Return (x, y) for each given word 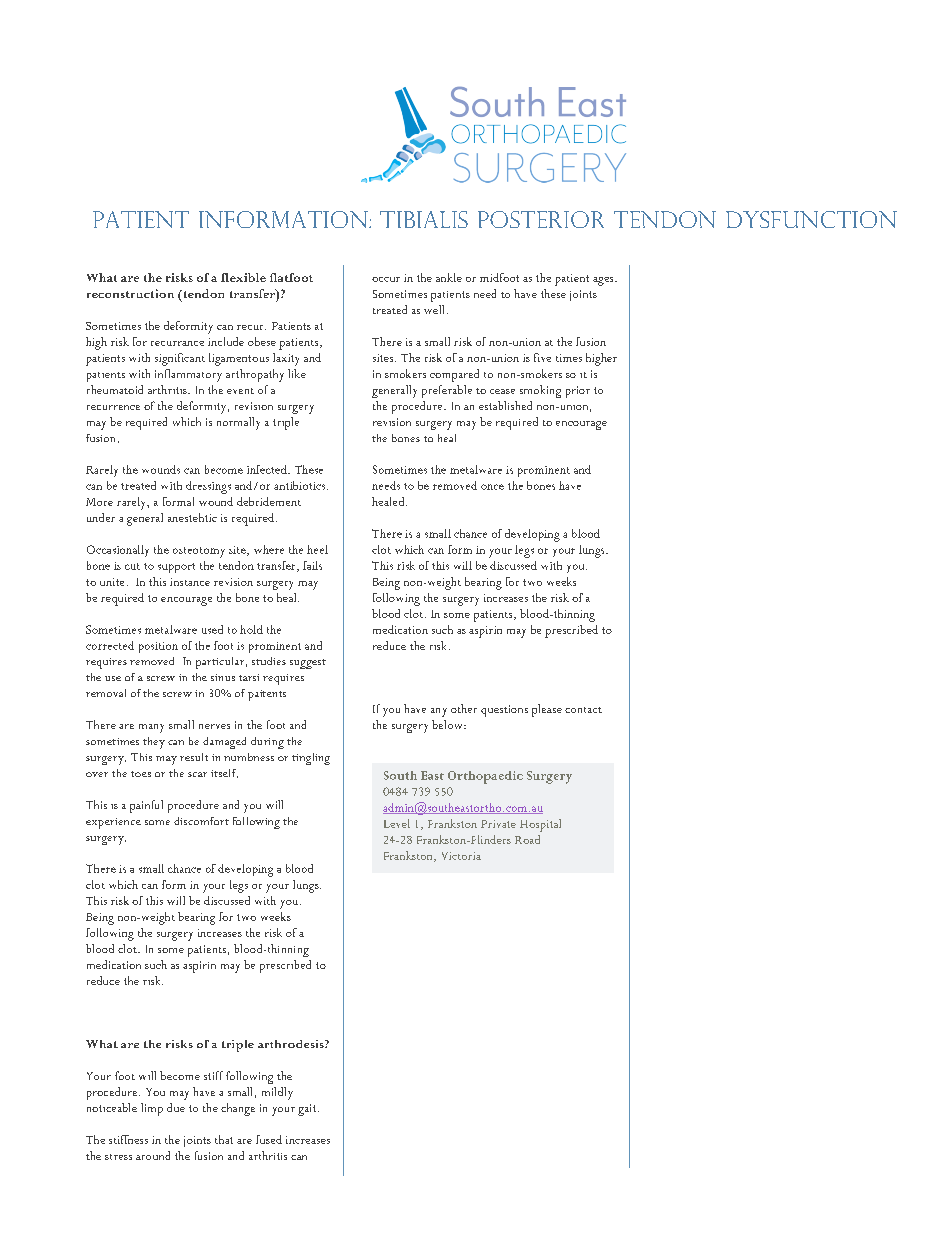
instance (190, 582)
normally (238, 423)
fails (312, 565)
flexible (243, 277)
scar (197, 774)
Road (527, 839)
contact (583, 710)
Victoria (461, 856)
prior (578, 392)
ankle (449, 277)
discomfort (201, 821)
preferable (447, 391)
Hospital (540, 825)
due (176, 1107)
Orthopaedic (485, 777)
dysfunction (811, 219)
